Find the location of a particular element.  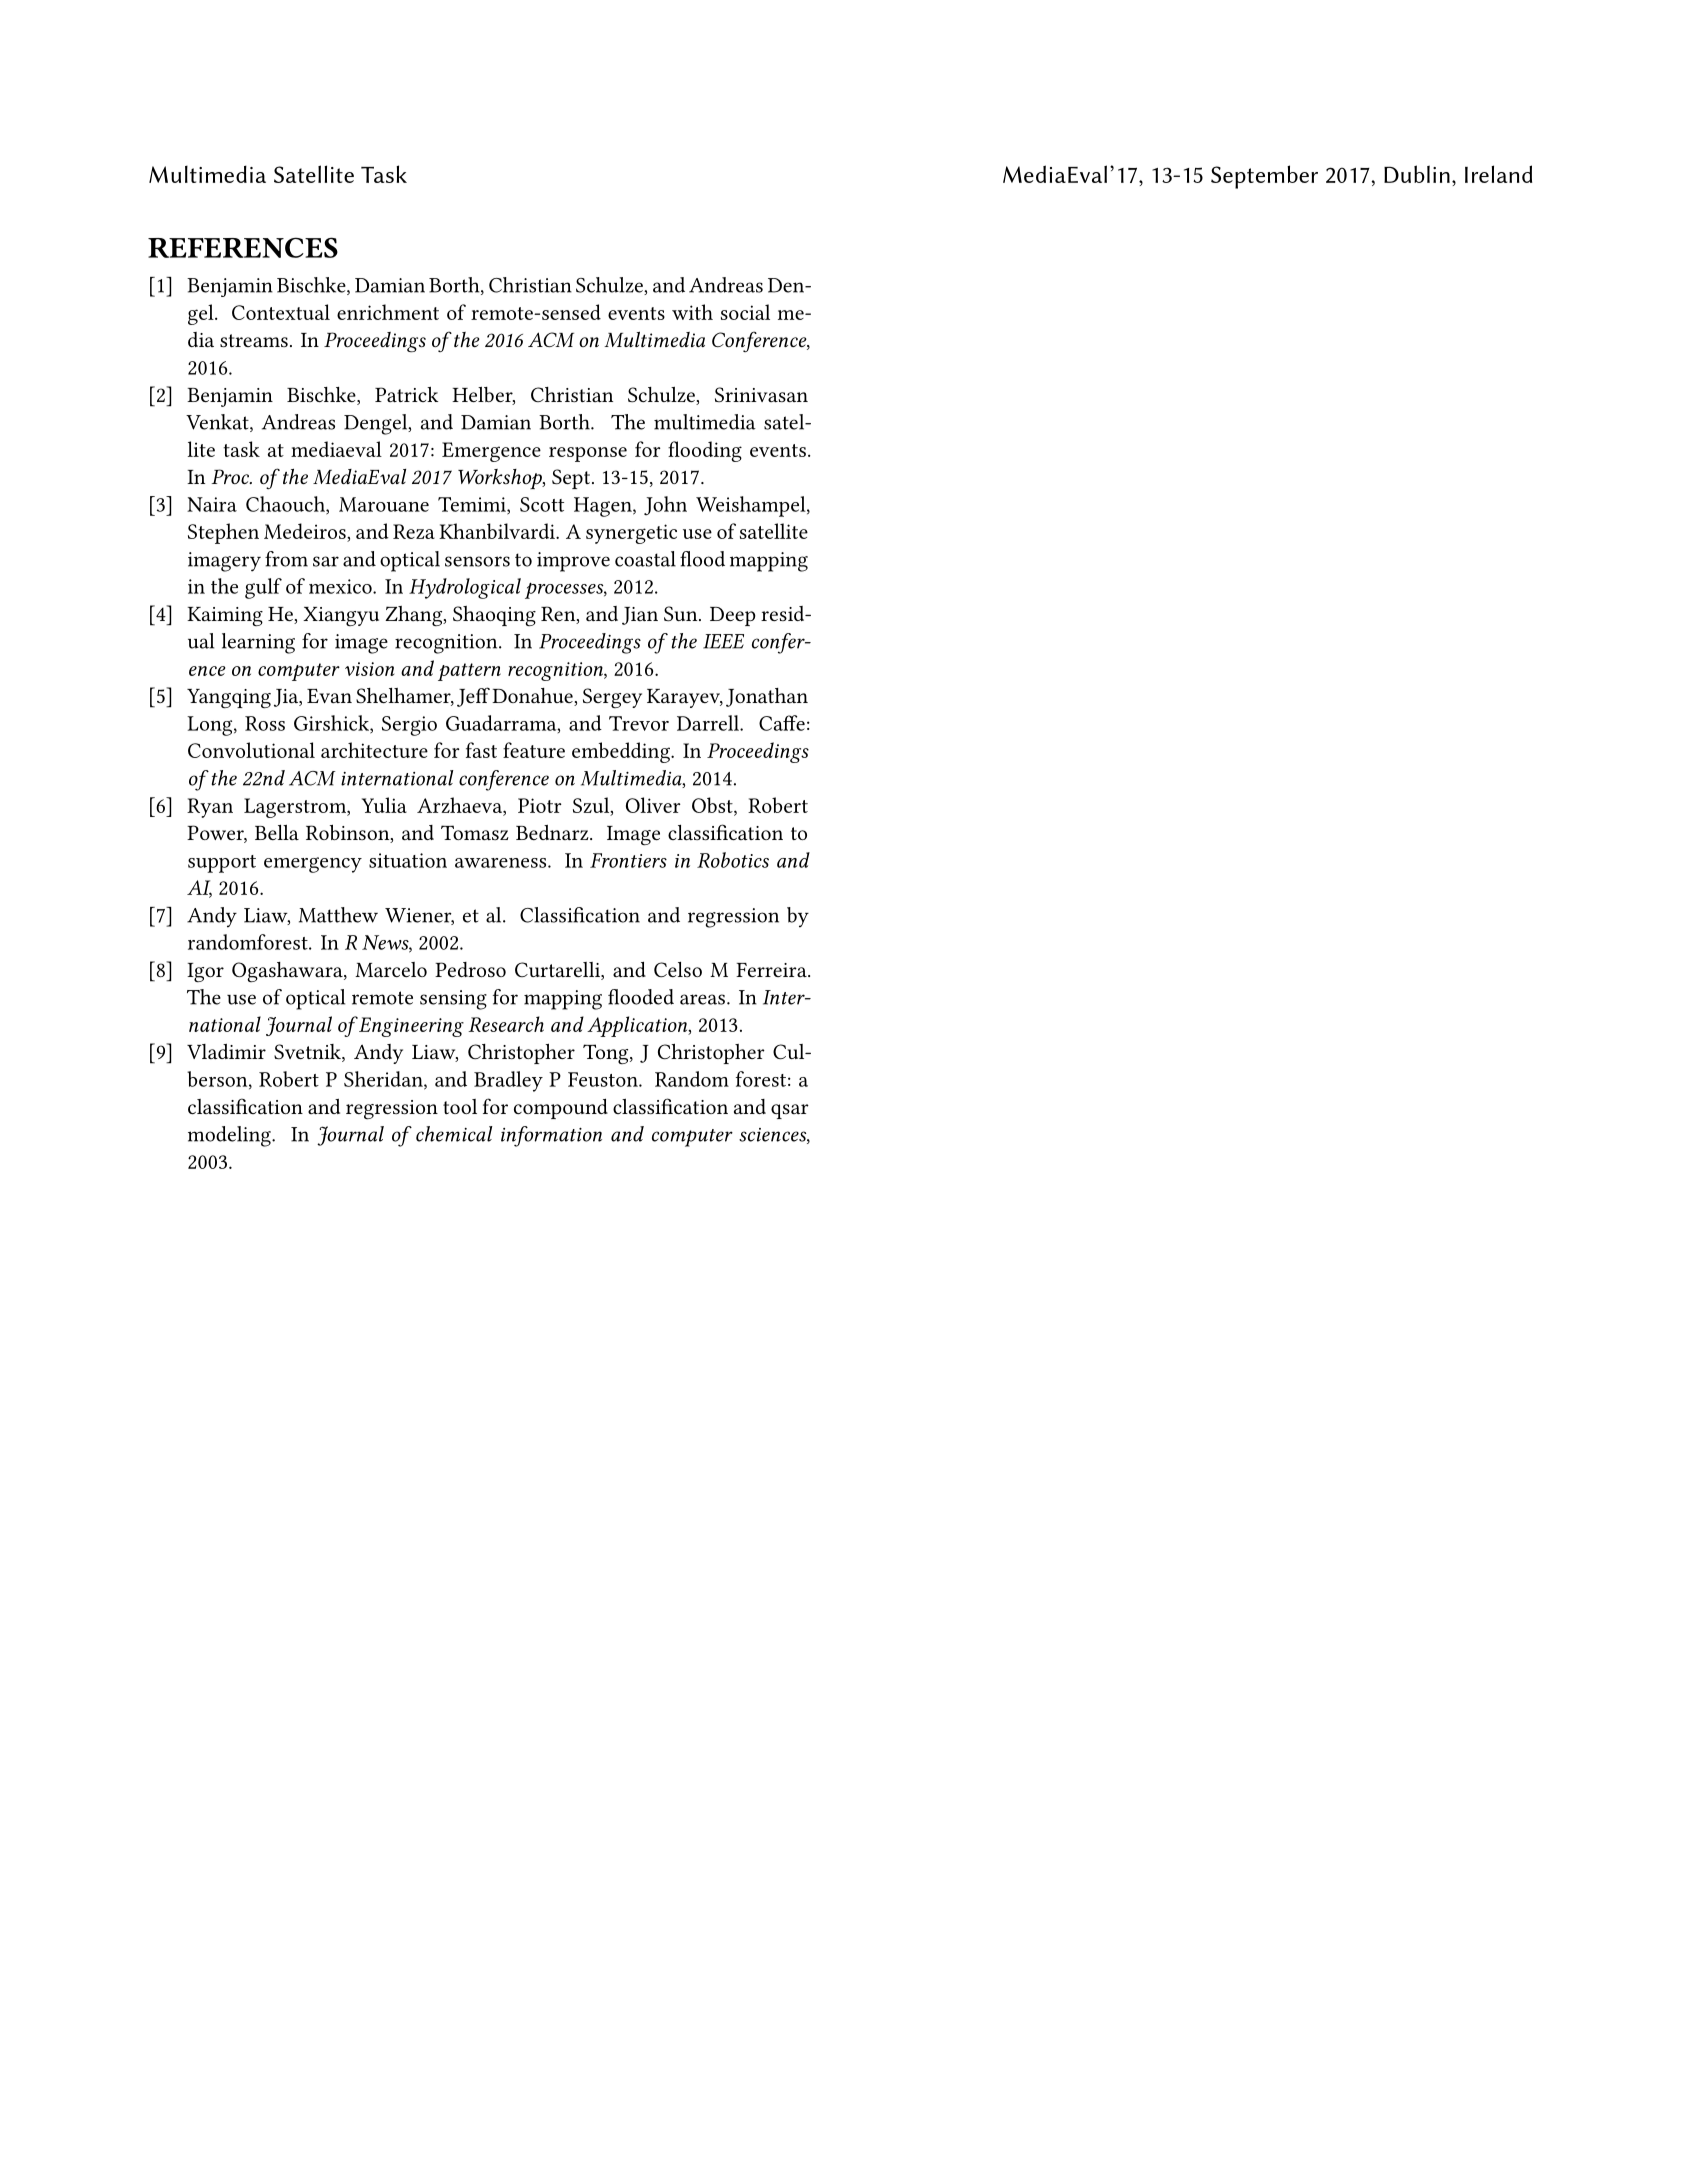

emergency is located at coordinates (313, 865).
